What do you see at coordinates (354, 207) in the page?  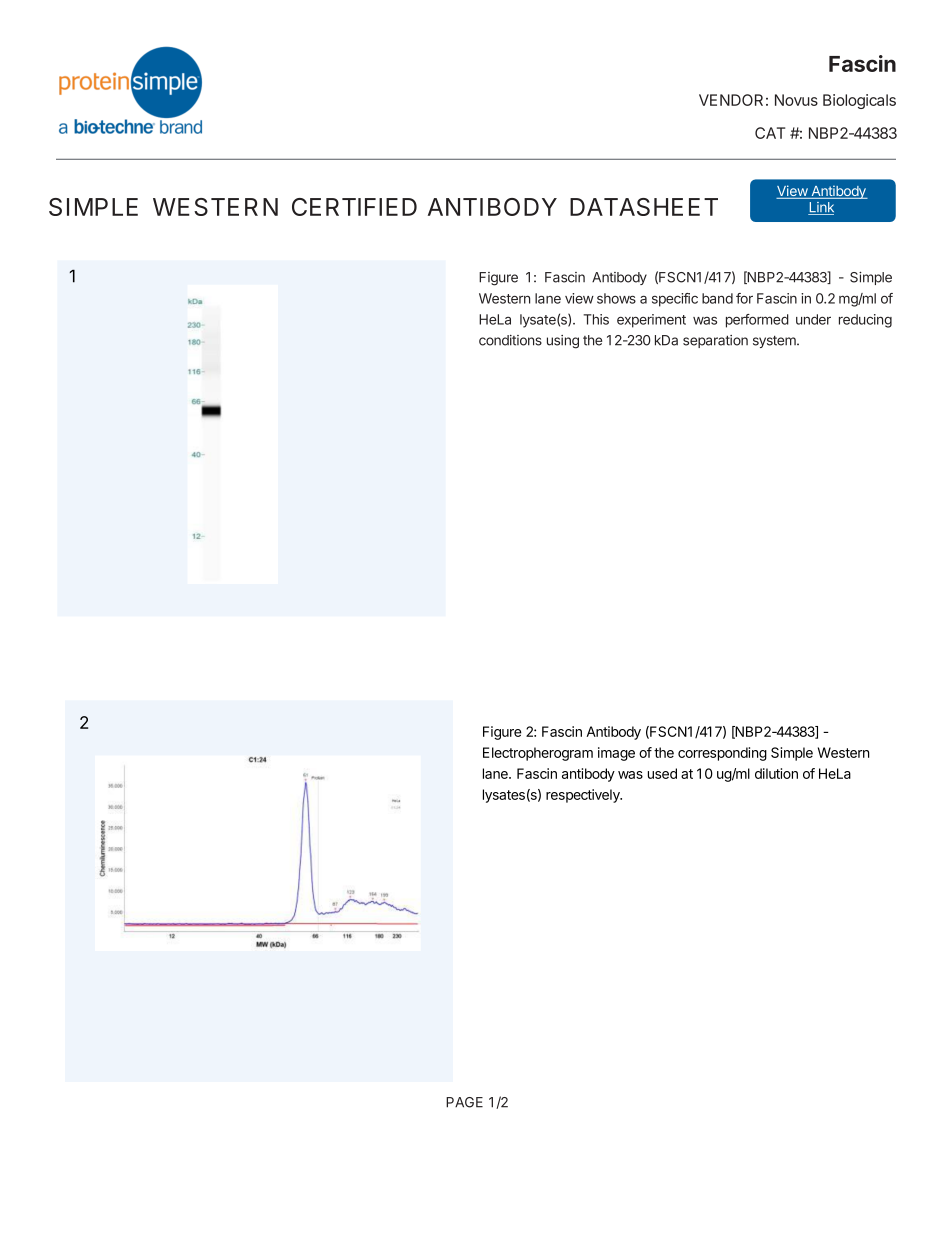 I see `CERTIFIED` at bounding box center [354, 207].
